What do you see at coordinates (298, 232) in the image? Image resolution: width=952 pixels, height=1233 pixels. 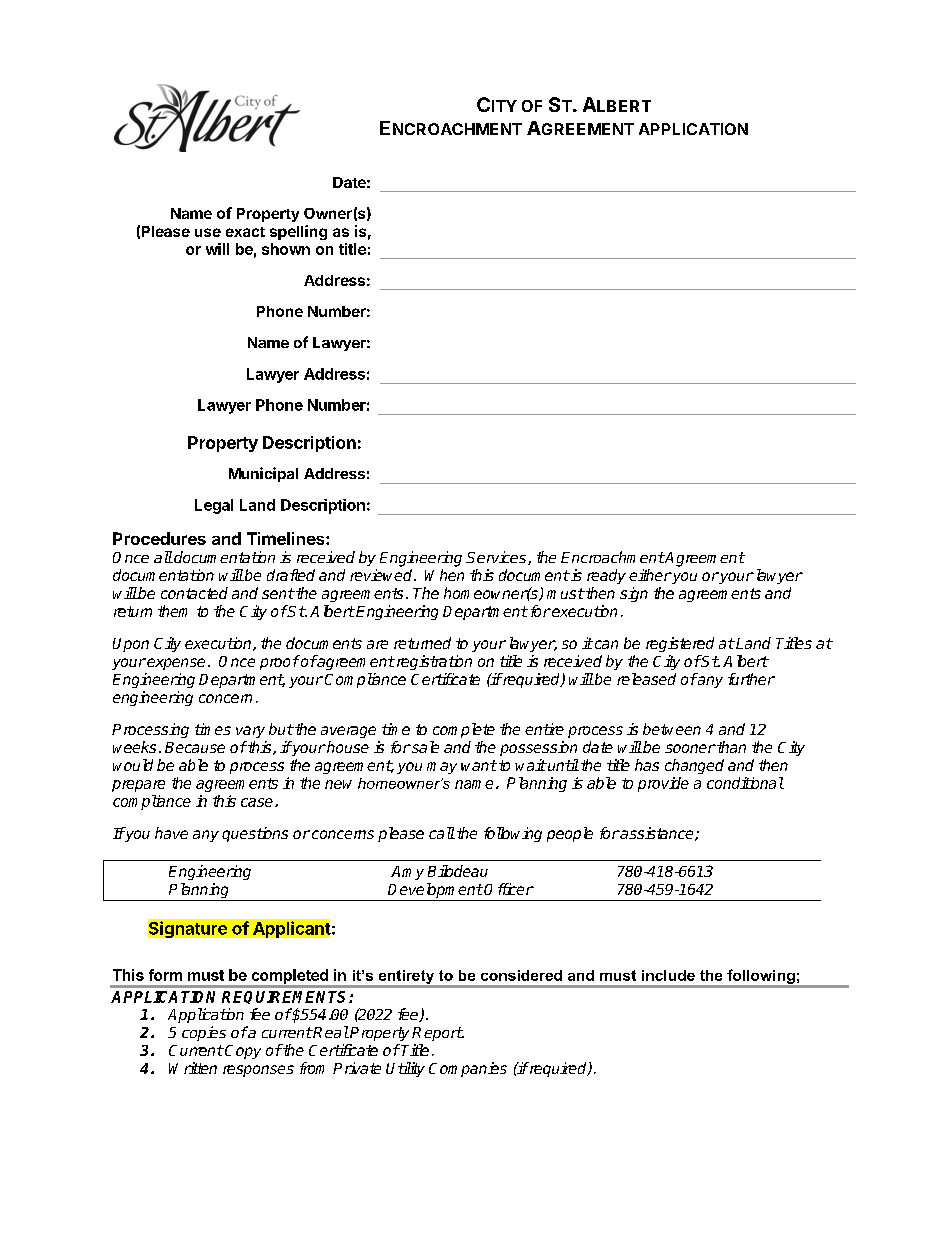 I see `spelling` at bounding box center [298, 232].
